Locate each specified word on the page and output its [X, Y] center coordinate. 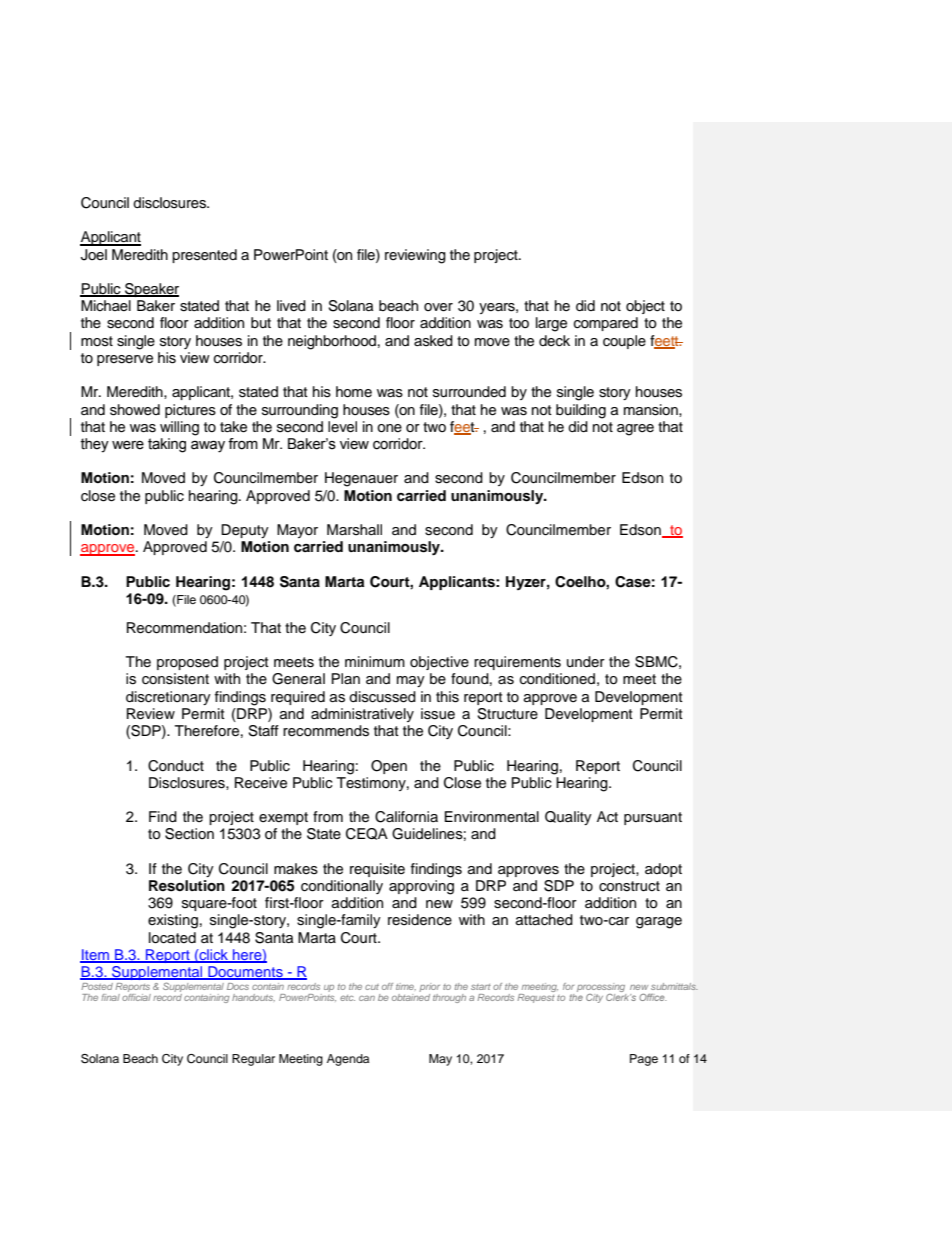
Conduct [176, 766]
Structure [507, 714]
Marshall [354, 530]
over [438, 307]
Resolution [187, 886]
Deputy [245, 531]
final [110, 997]
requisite [377, 870]
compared [606, 324]
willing [179, 428]
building [581, 411]
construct [629, 886]
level [342, 427]
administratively [362, 715]
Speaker [151, 290]
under [586, 662]
